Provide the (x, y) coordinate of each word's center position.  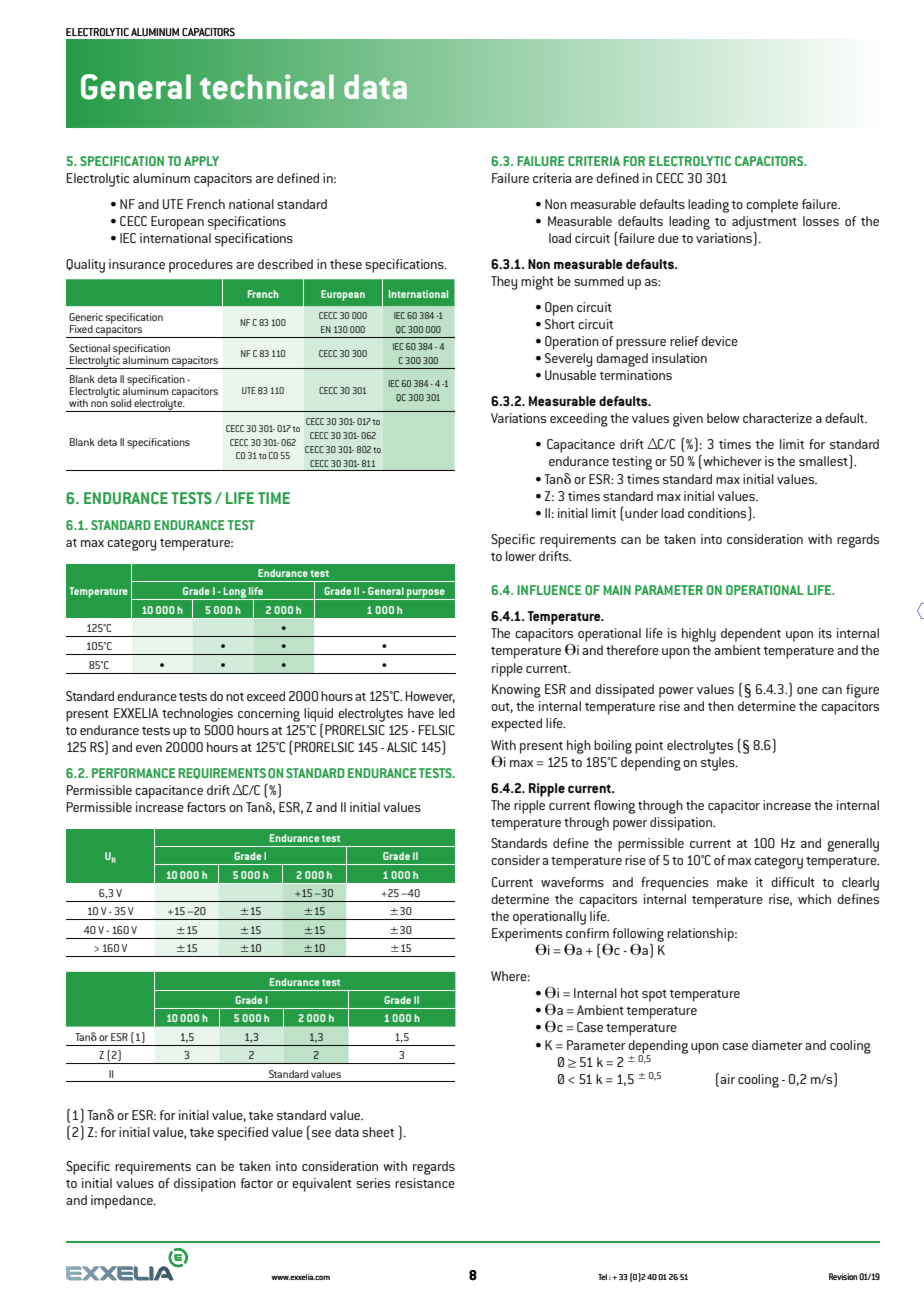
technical (267, 87)
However (430, 697)
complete (772, 206)
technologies (197, 715)
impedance (123, 1202)
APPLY (201, 161)
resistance (425, 1183)
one (807, 690)
